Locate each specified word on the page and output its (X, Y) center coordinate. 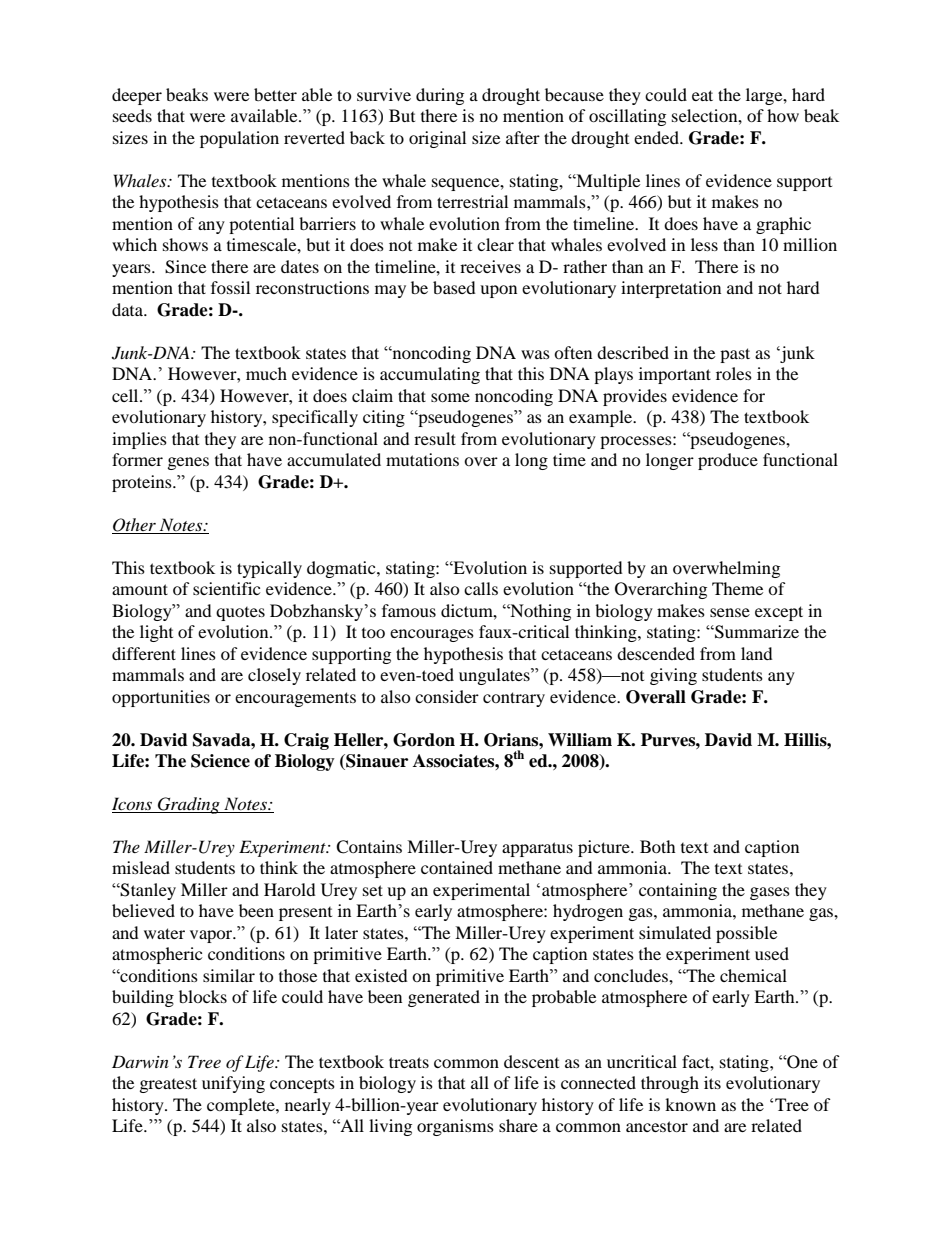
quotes (240, 614)
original (437, 139)
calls (481, 588)
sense (730, 612)
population (239, 139)
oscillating (627, 117)
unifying (233, 1084)
